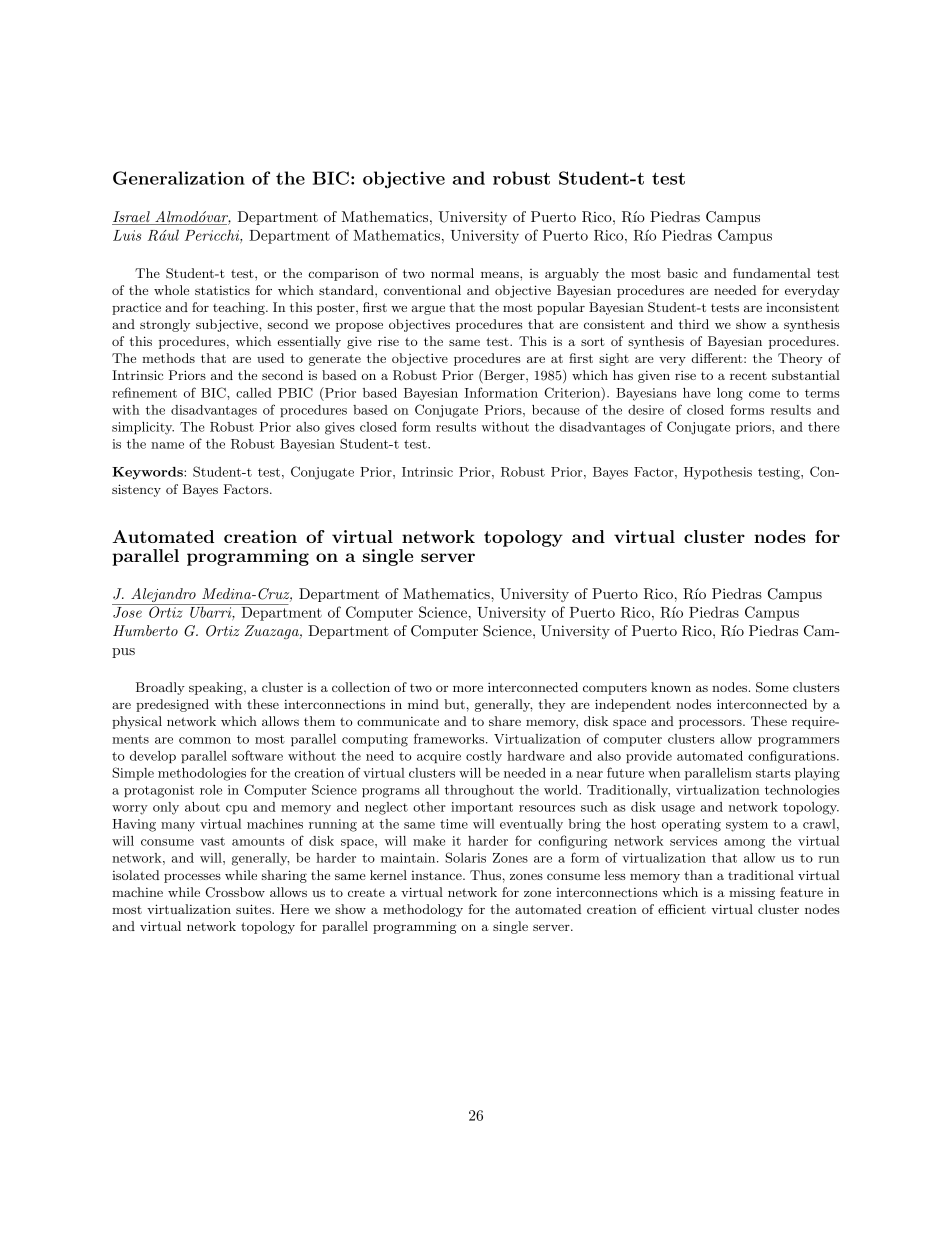 The width and height of the screenshot is (952, 1233). I want to click on normal, so click(452, 273).
